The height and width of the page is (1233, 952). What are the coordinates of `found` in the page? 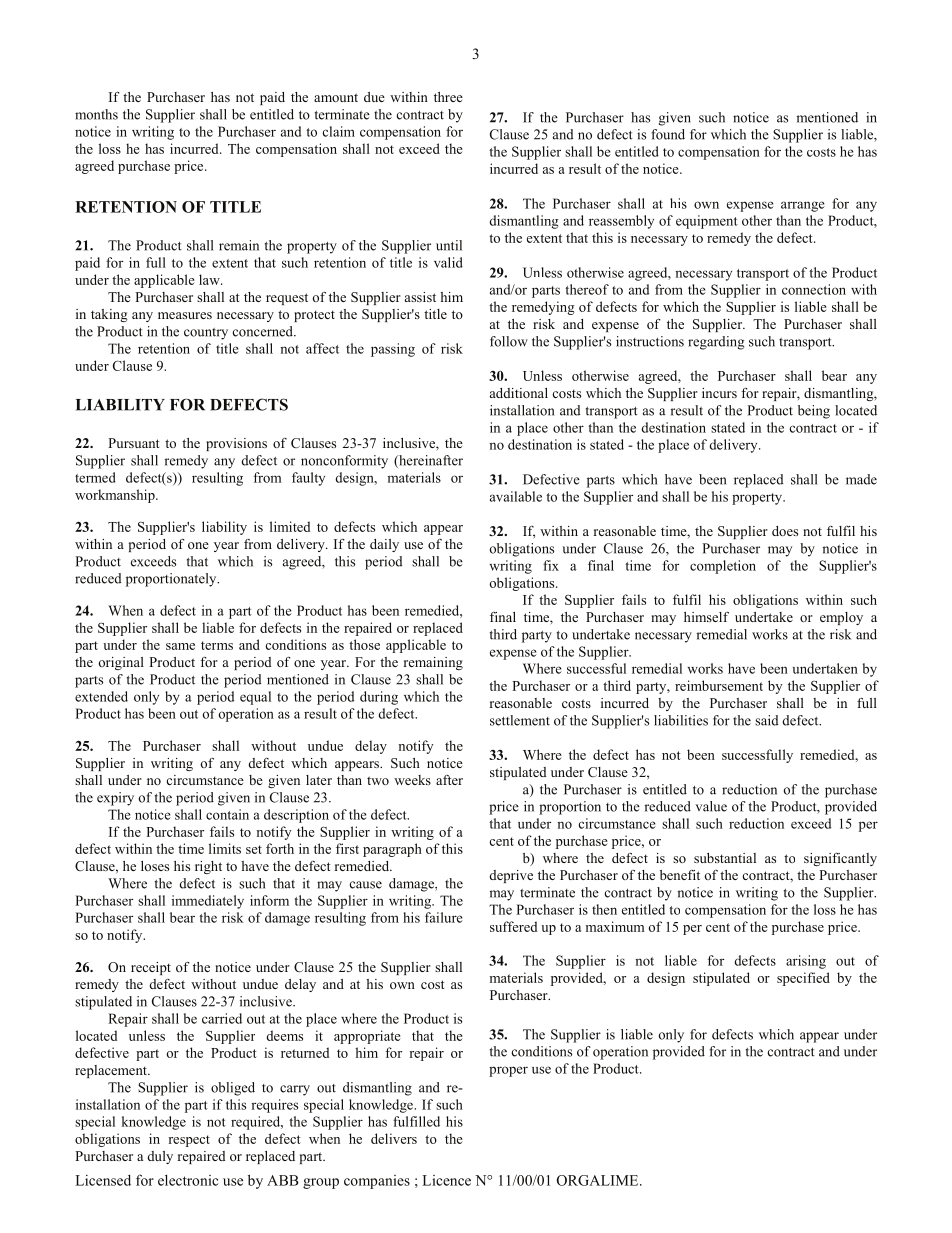 It's located at (668, 134).
